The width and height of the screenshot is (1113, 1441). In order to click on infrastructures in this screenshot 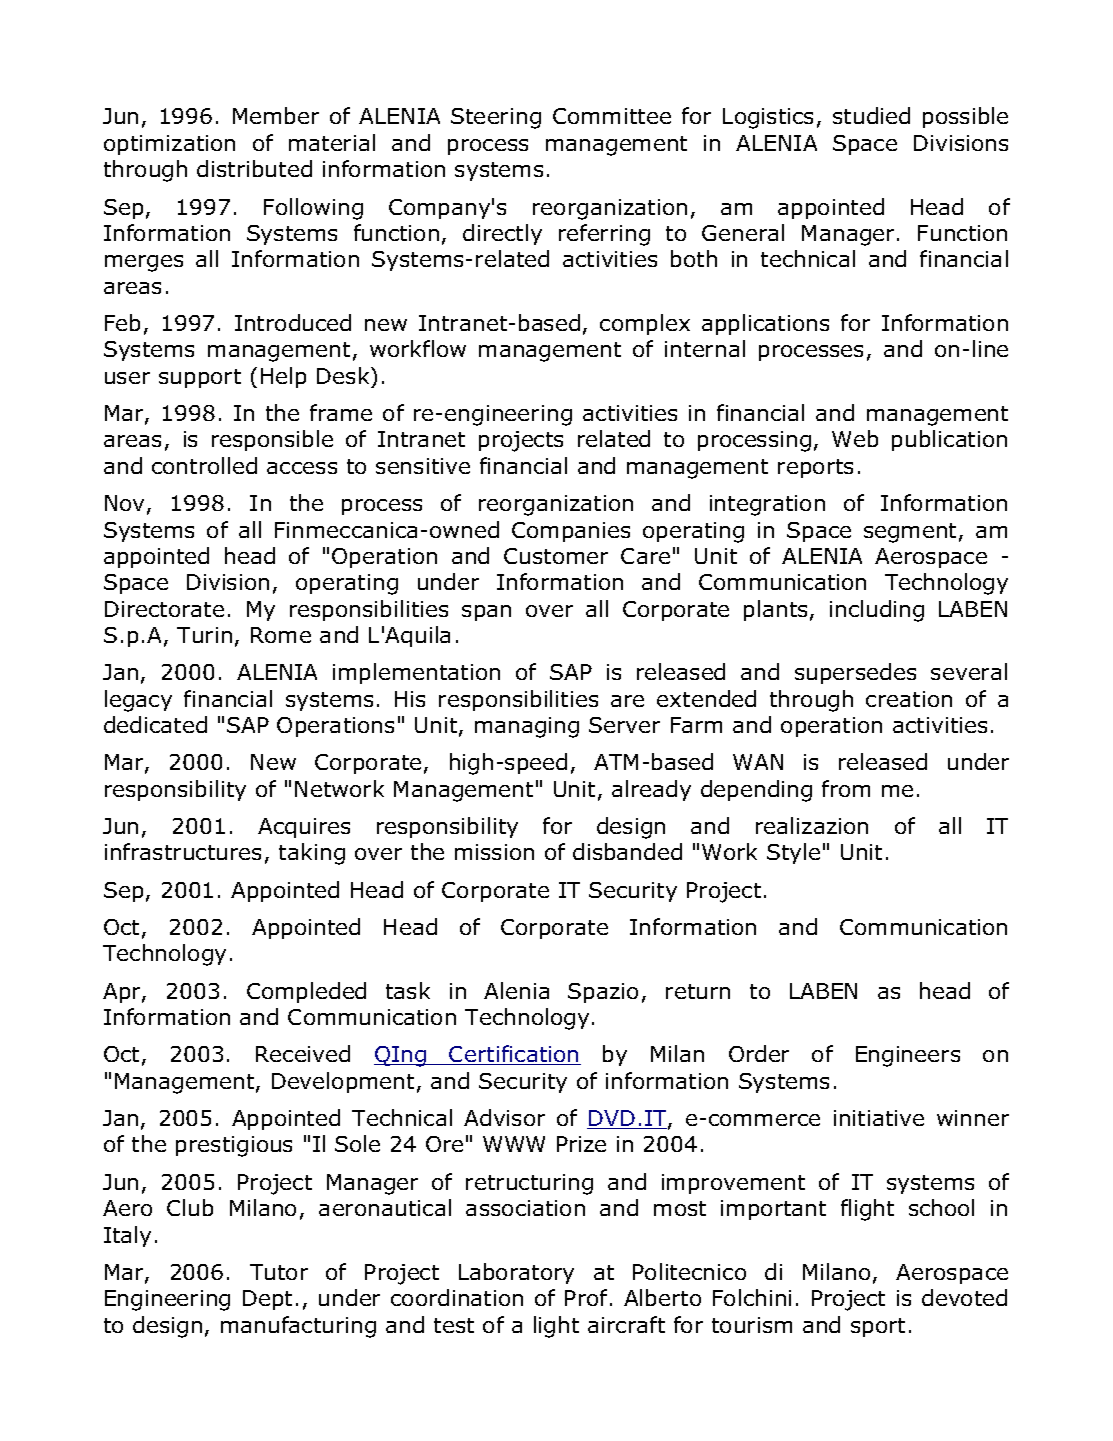, I will do `click(183, 851)`.
